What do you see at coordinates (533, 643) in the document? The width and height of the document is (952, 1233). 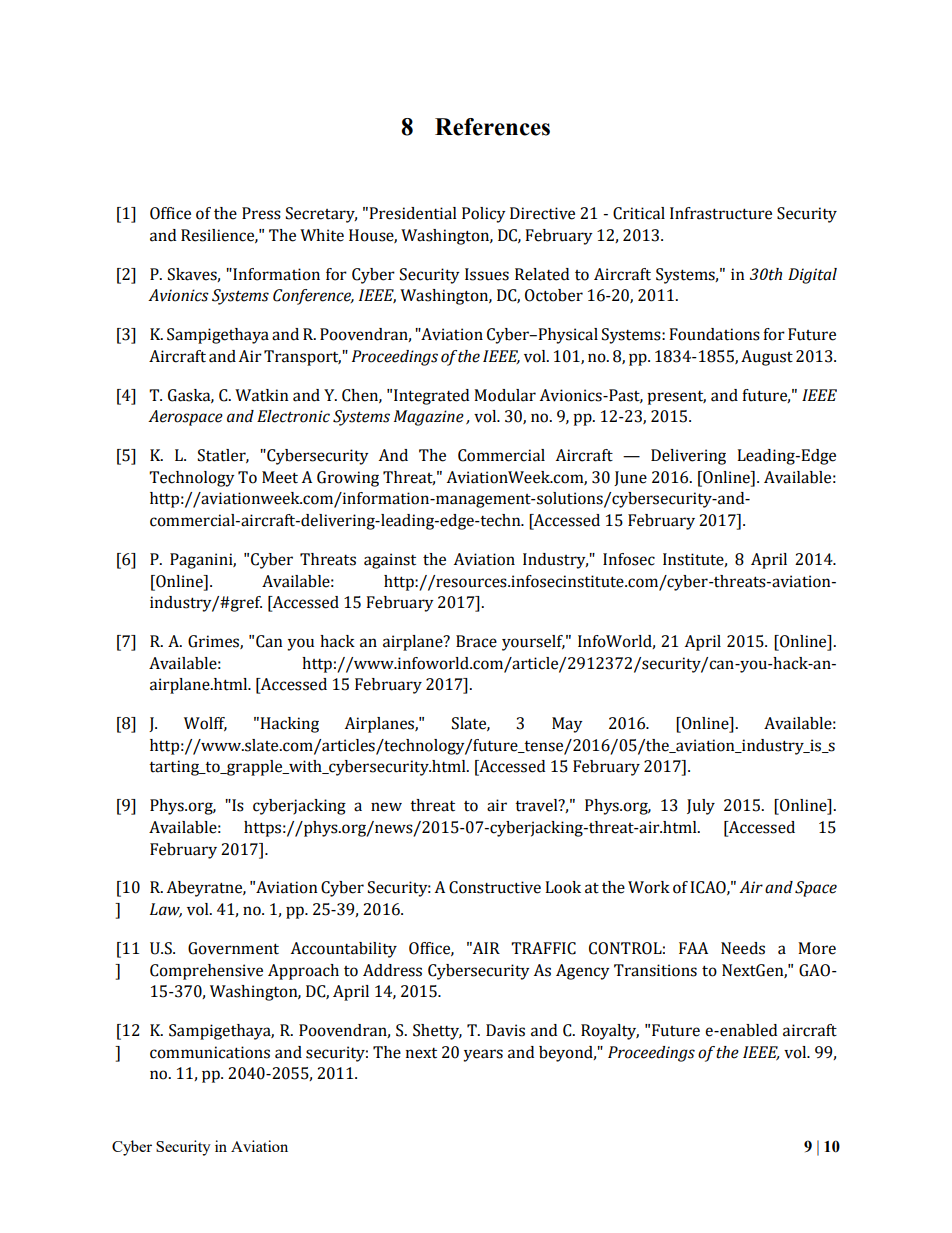 I see `yourself` at bounding box center [533, 643].
